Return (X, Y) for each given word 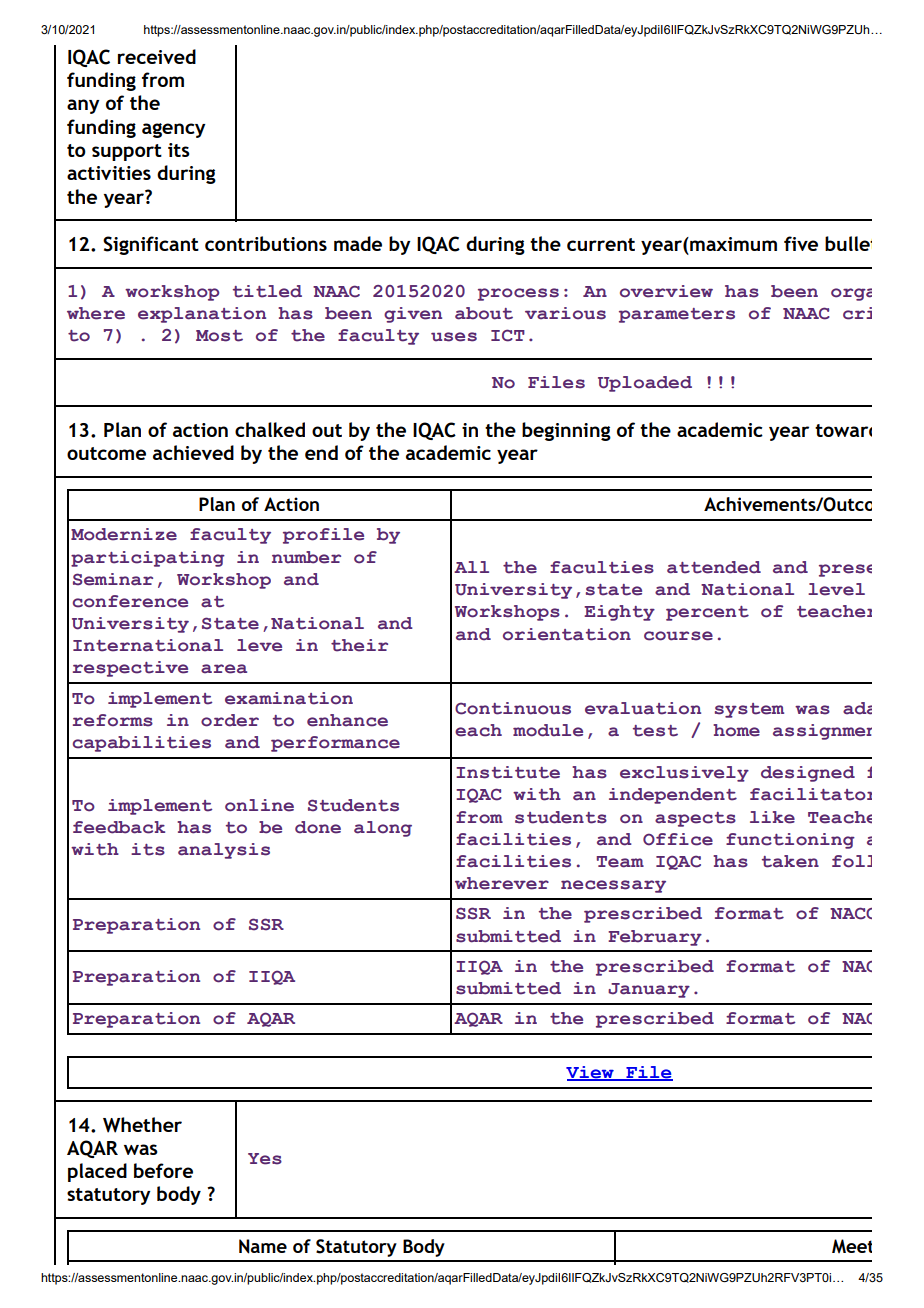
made (358, 243)
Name (263, 1246)
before (163, 1170)
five (801, 243)
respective (130, 669)
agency (174, 130)
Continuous (513, 708)
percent (707, 613)
